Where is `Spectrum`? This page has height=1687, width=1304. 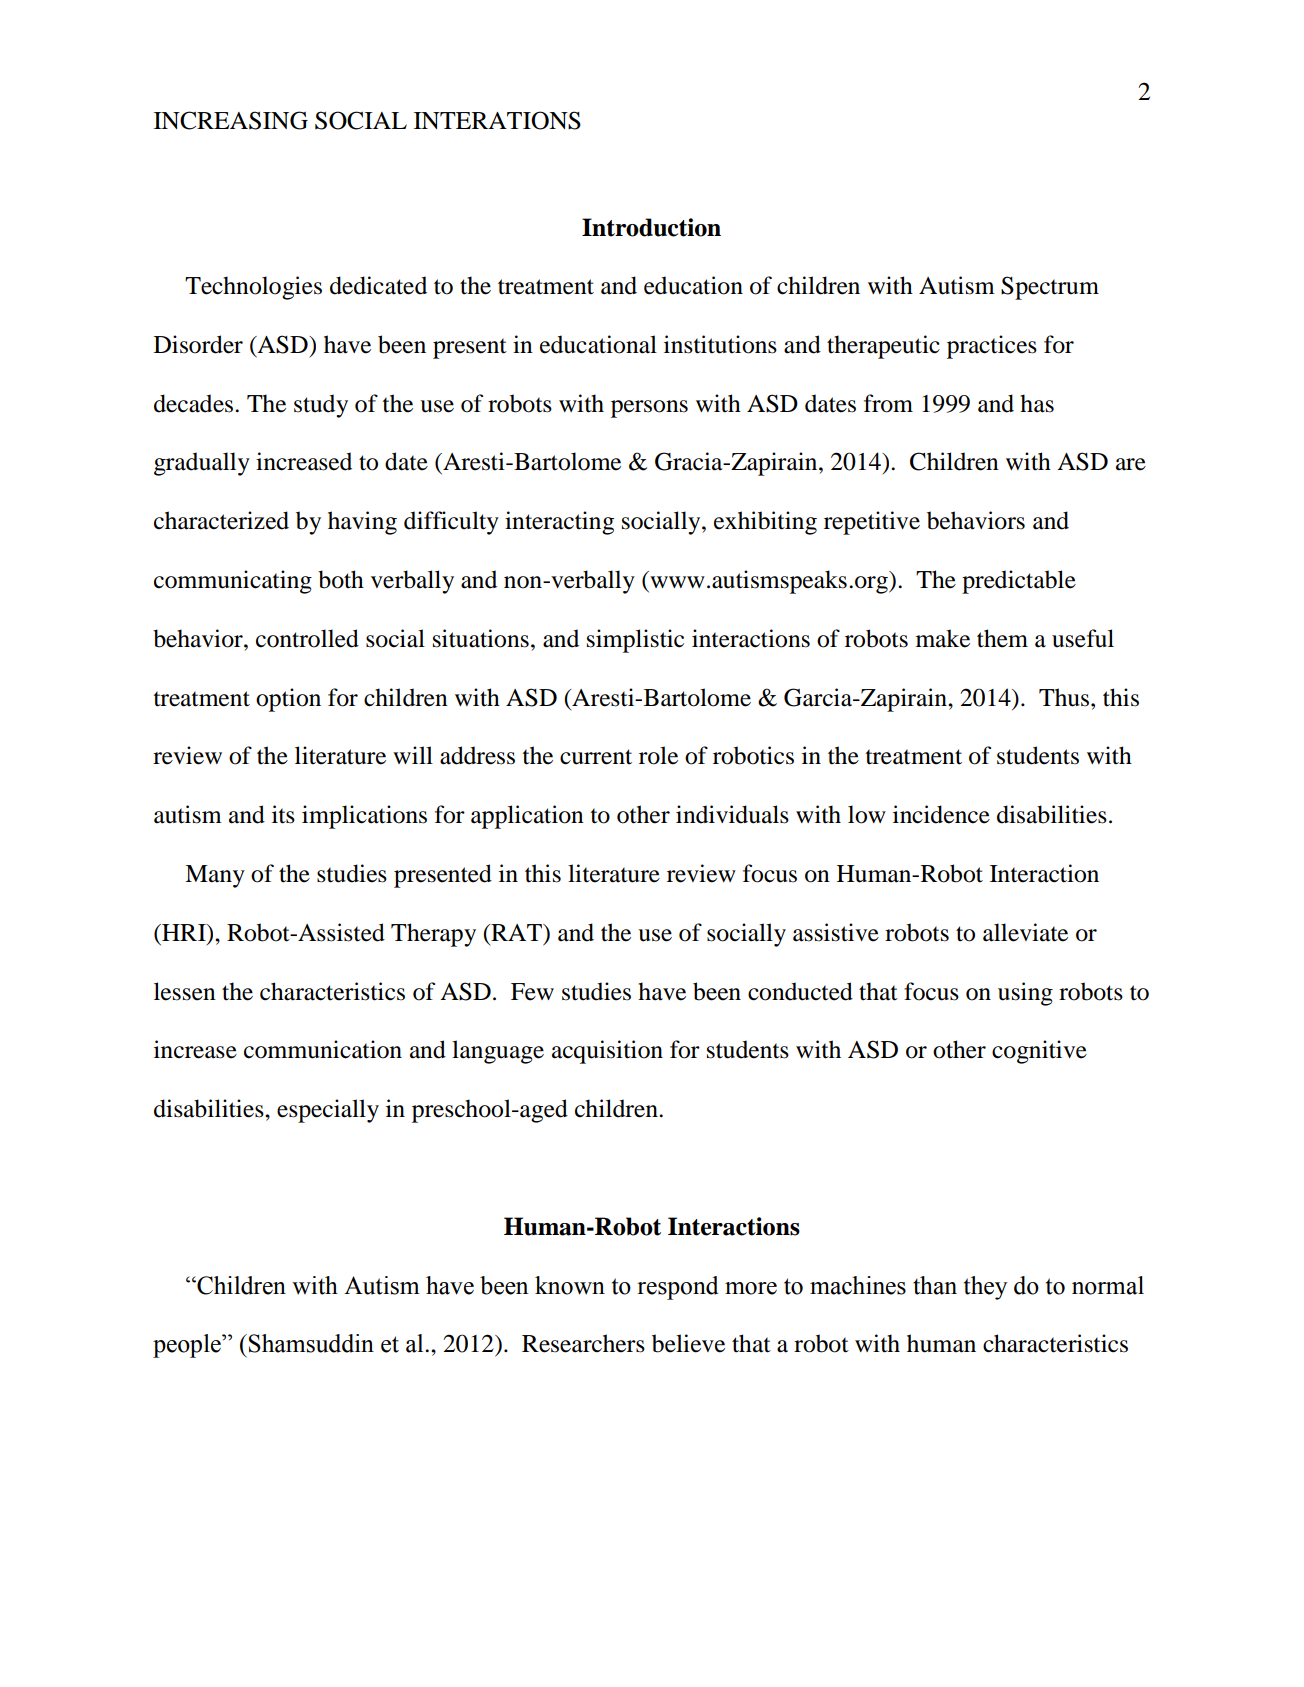 Spectrum is located at coordinates (1050, 288).
